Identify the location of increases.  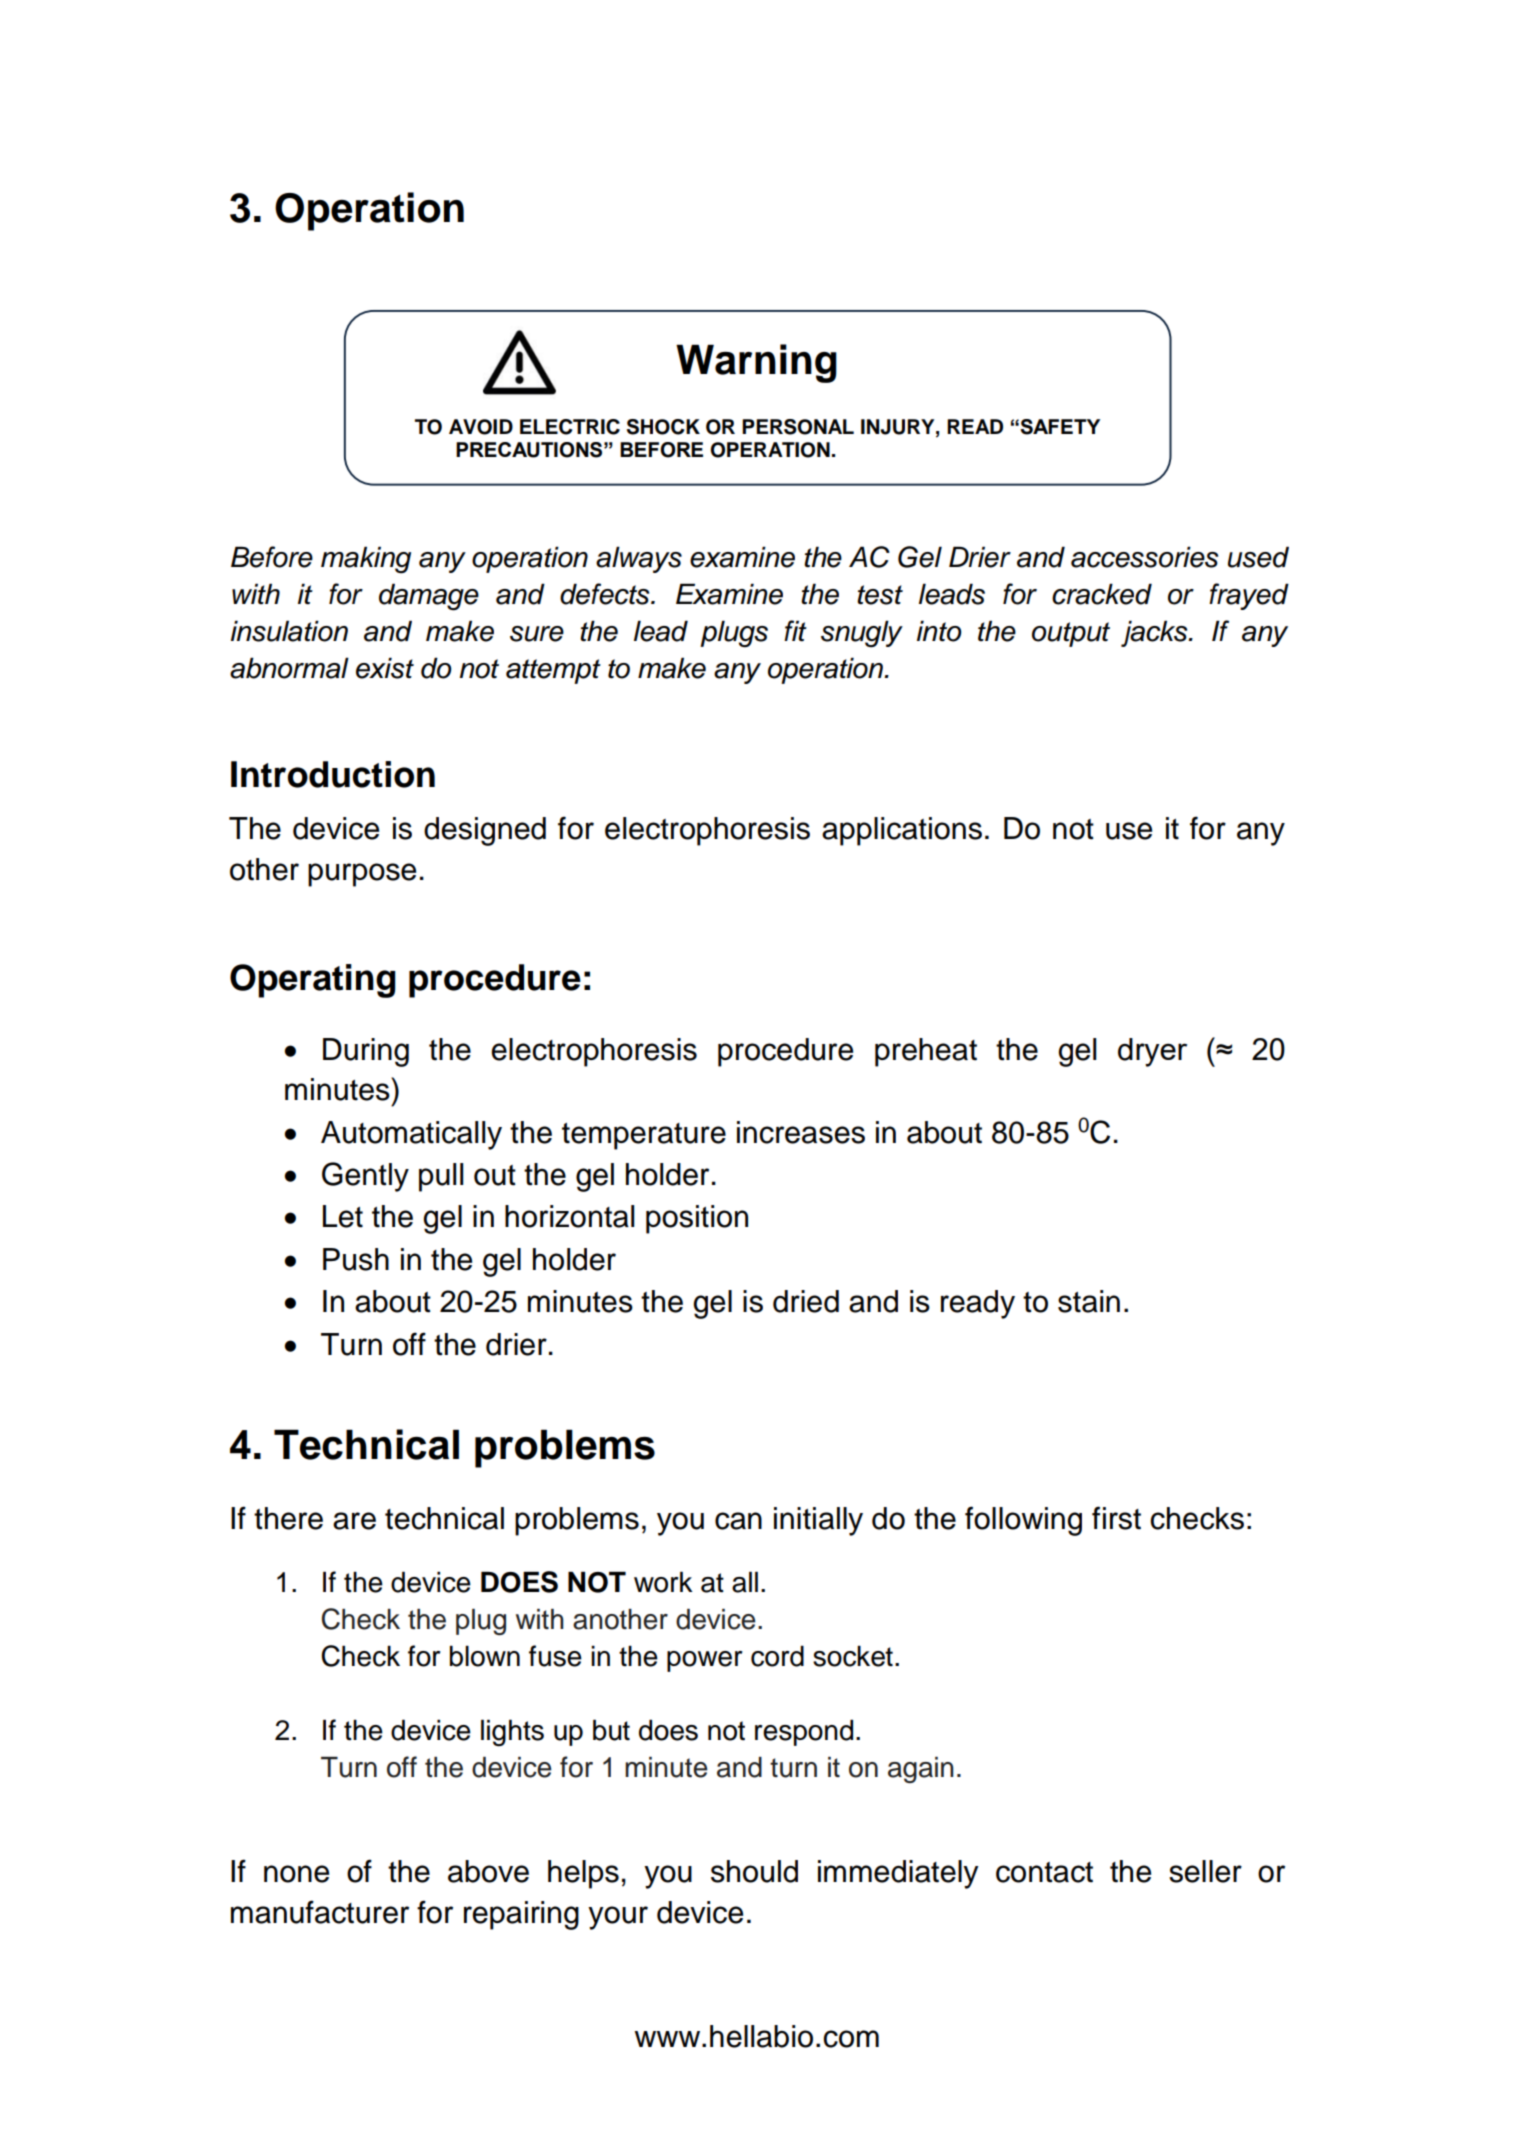
(801, 1132).
